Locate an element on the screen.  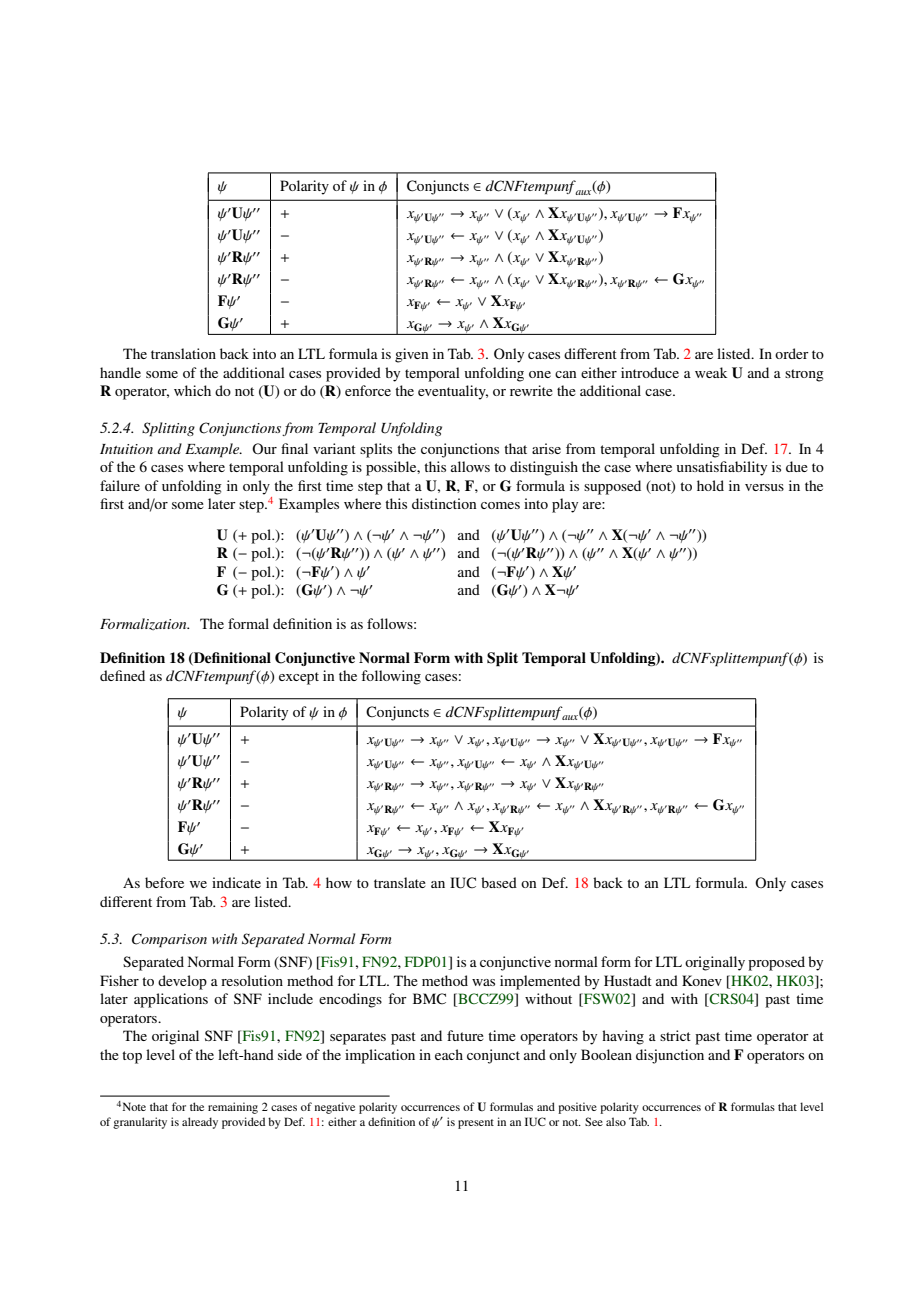
which is located at coordinates (192, 390).
